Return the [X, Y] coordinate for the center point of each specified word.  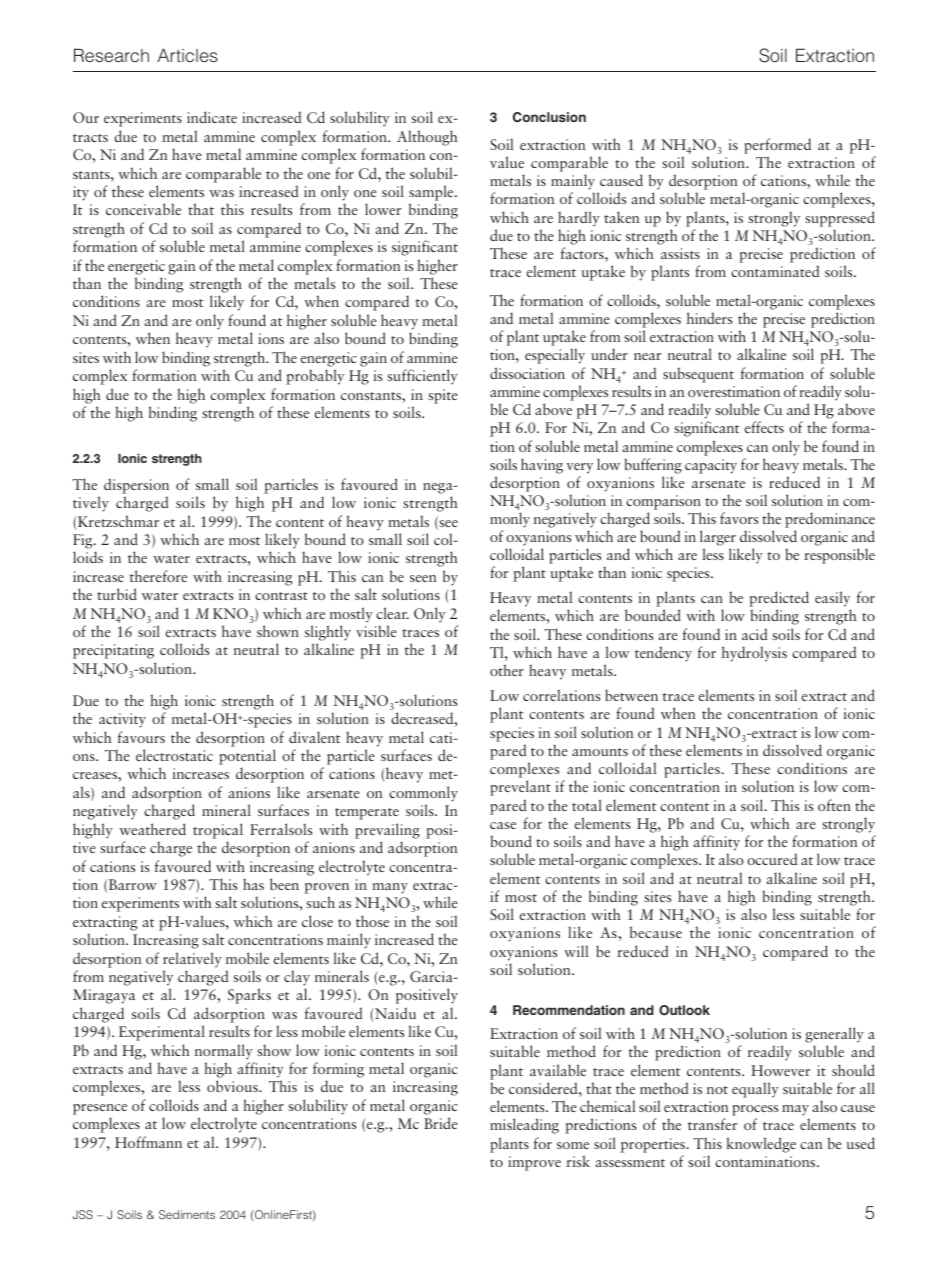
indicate [212, 117]
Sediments [187, 1214]
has [253, 884]
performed [777, 146]
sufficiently [422, 377]
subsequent [698, 375]
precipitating [113, 651]
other [507, 670]
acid [754, 634]
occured [772, 859]
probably [315, 377]
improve [534, 1163]
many [390, 888]
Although [427, 138]
